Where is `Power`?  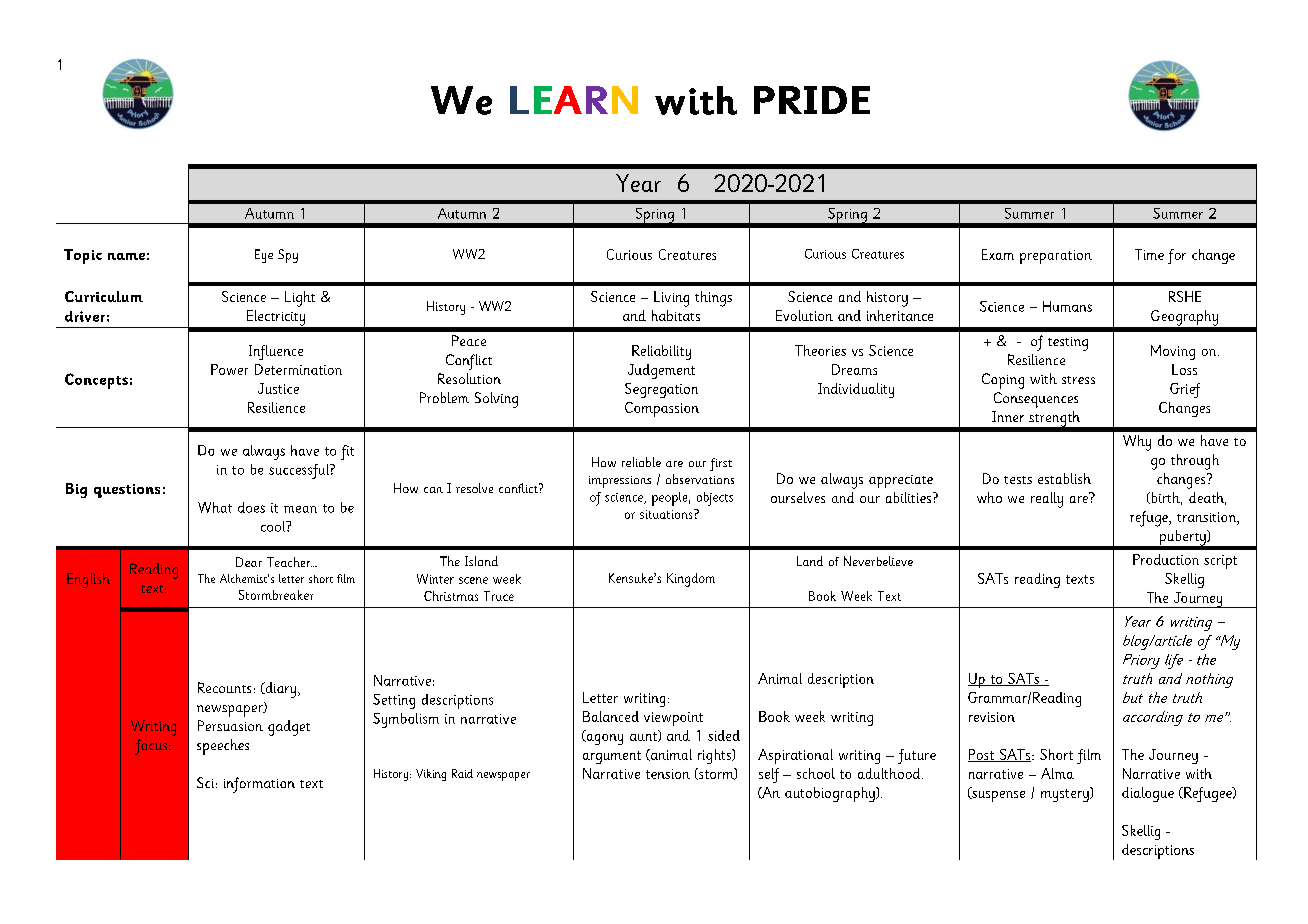
Power is located at coordinates (229, 369).
